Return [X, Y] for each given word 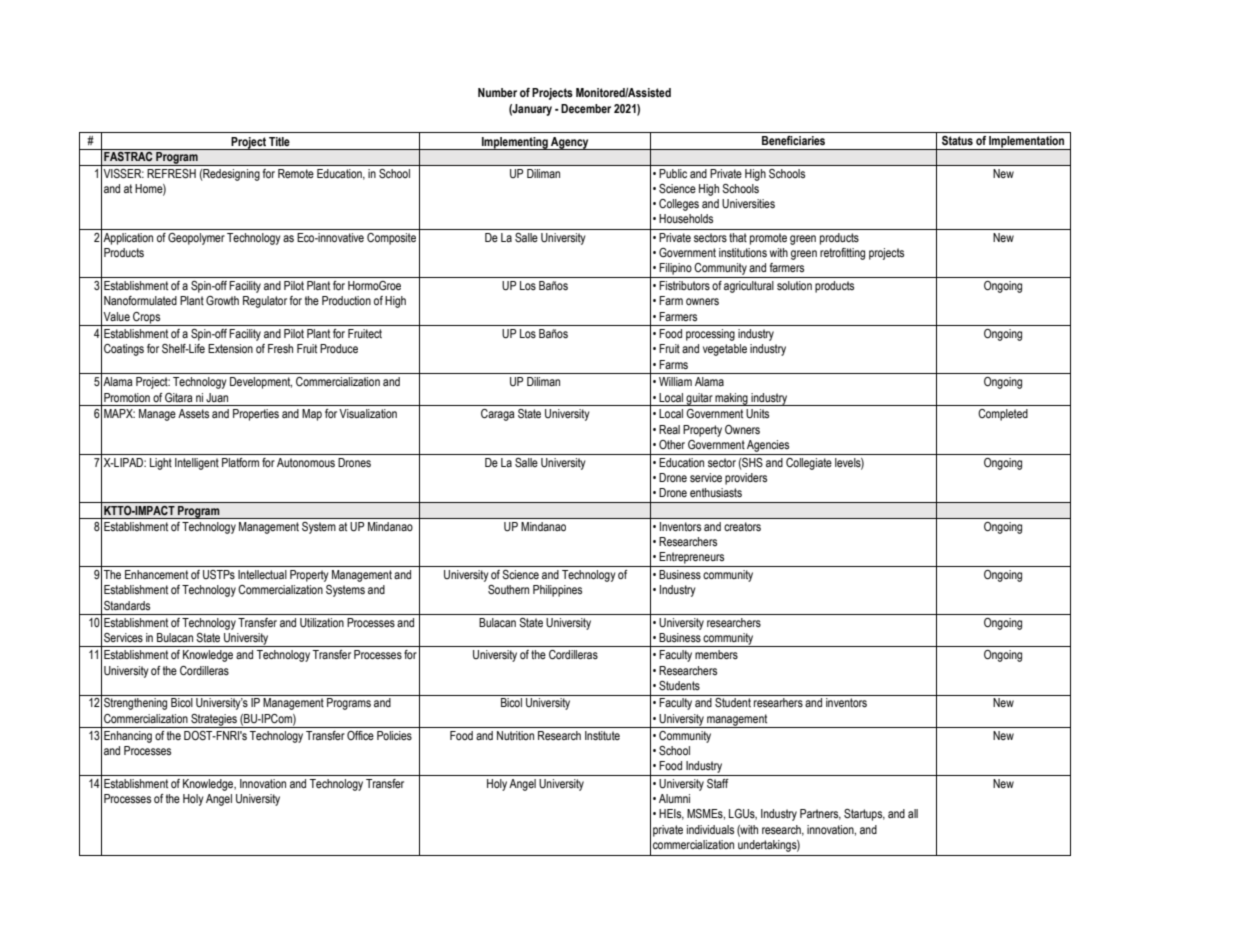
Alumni [674, 798]
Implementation [1027, 143]
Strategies [214, 721]
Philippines [557, 591]
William [675, 381]
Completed [1003, 415]
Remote [296, 173]
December [586, 108]
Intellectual [262, 574]
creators [742, 526]
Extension [230, 348]
